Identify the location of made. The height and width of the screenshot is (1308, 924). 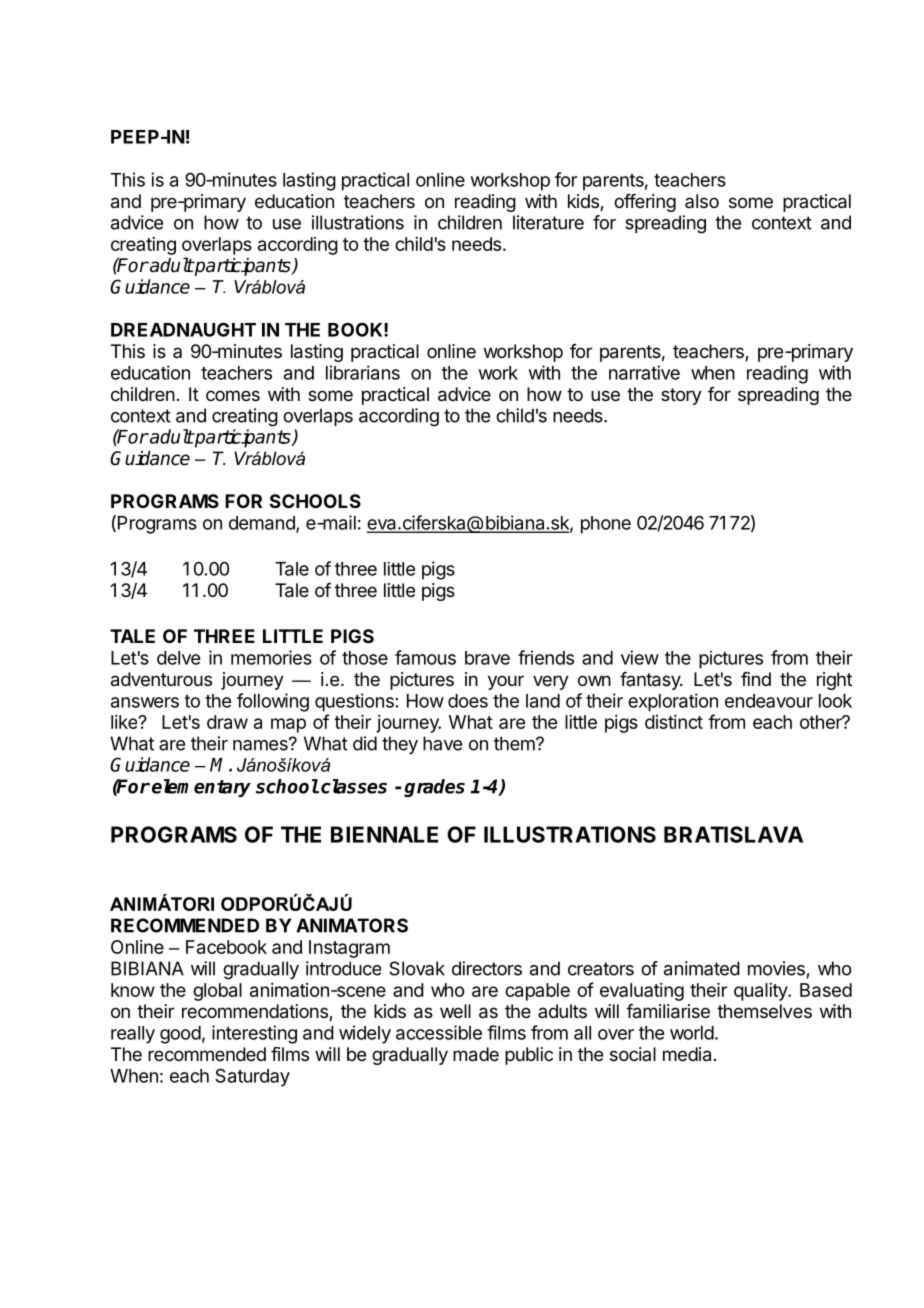
(476, 1054).
